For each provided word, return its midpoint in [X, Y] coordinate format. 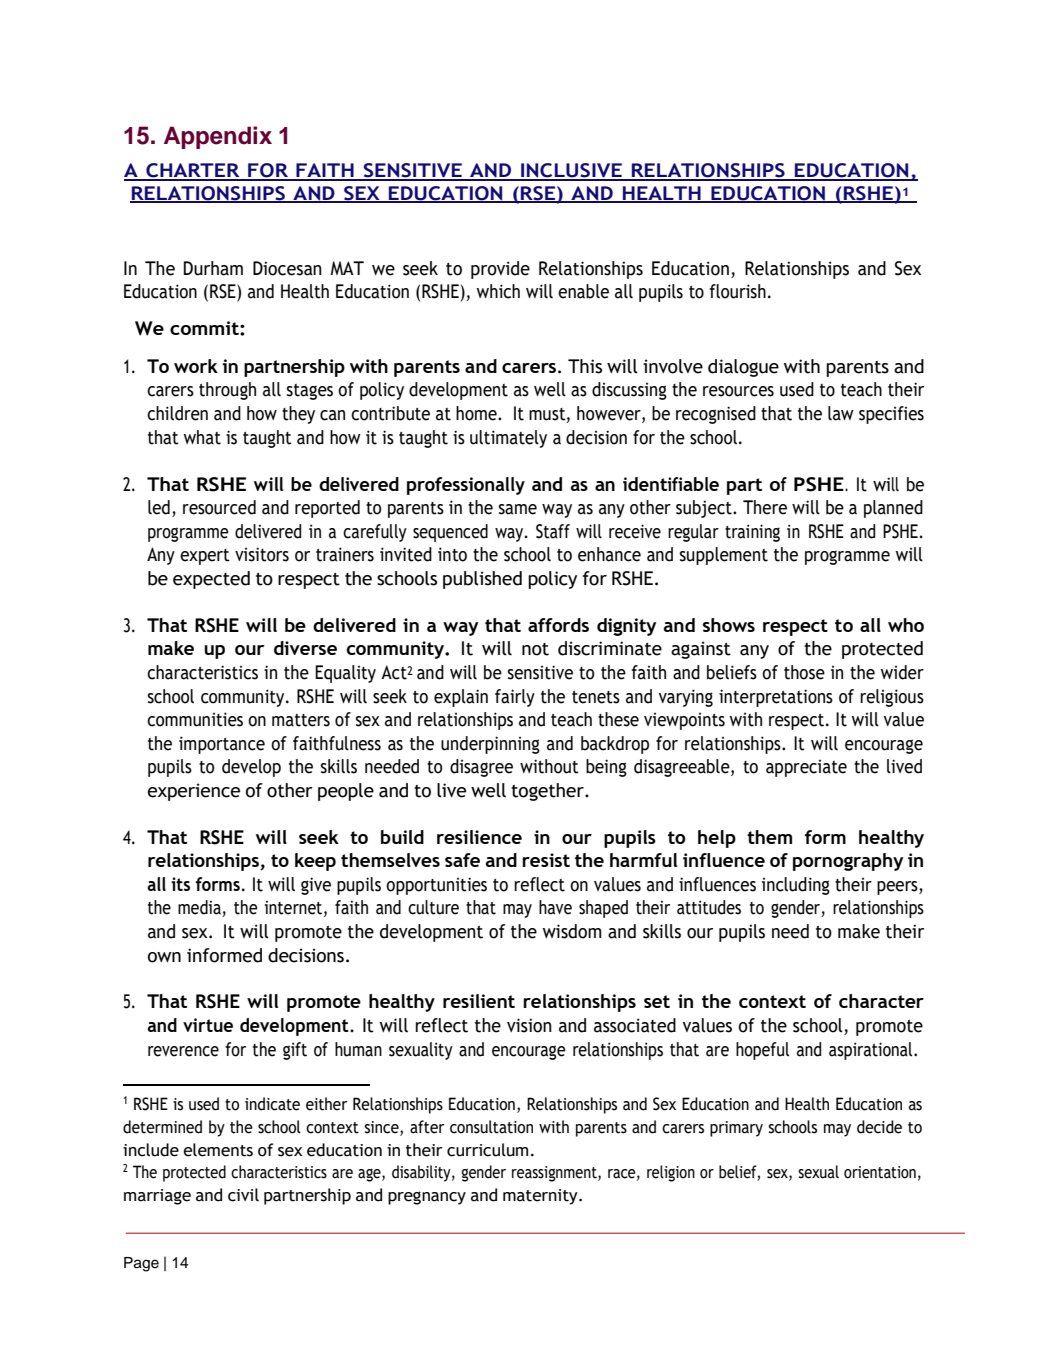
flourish [738, 291]
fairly [515, 698]
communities [195, 719]
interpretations [776, 698]
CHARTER [193, 171]
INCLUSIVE [571, 171]
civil [243, 1195]
